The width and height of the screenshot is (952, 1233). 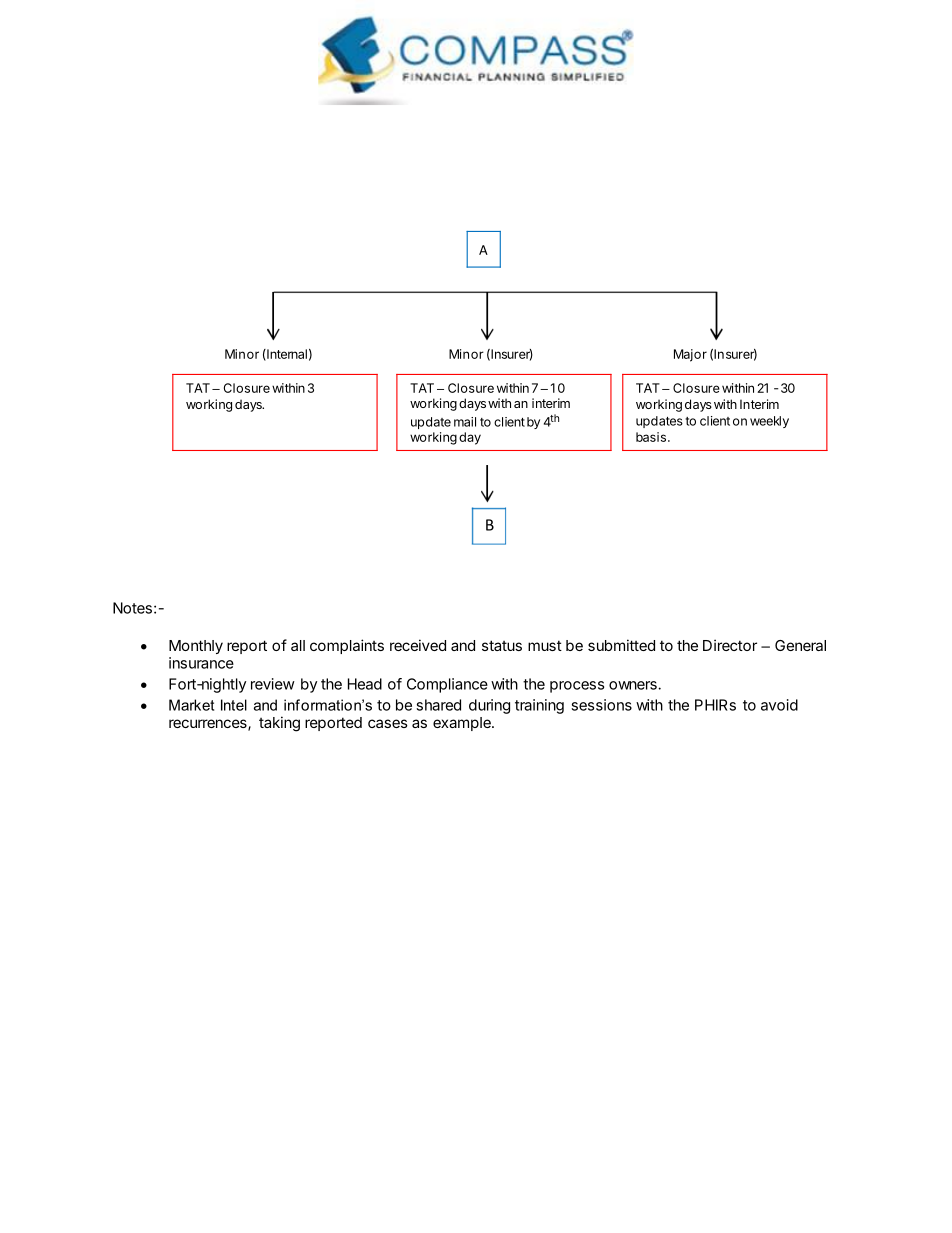 I want to click on all, so click(x=298, y=645).
